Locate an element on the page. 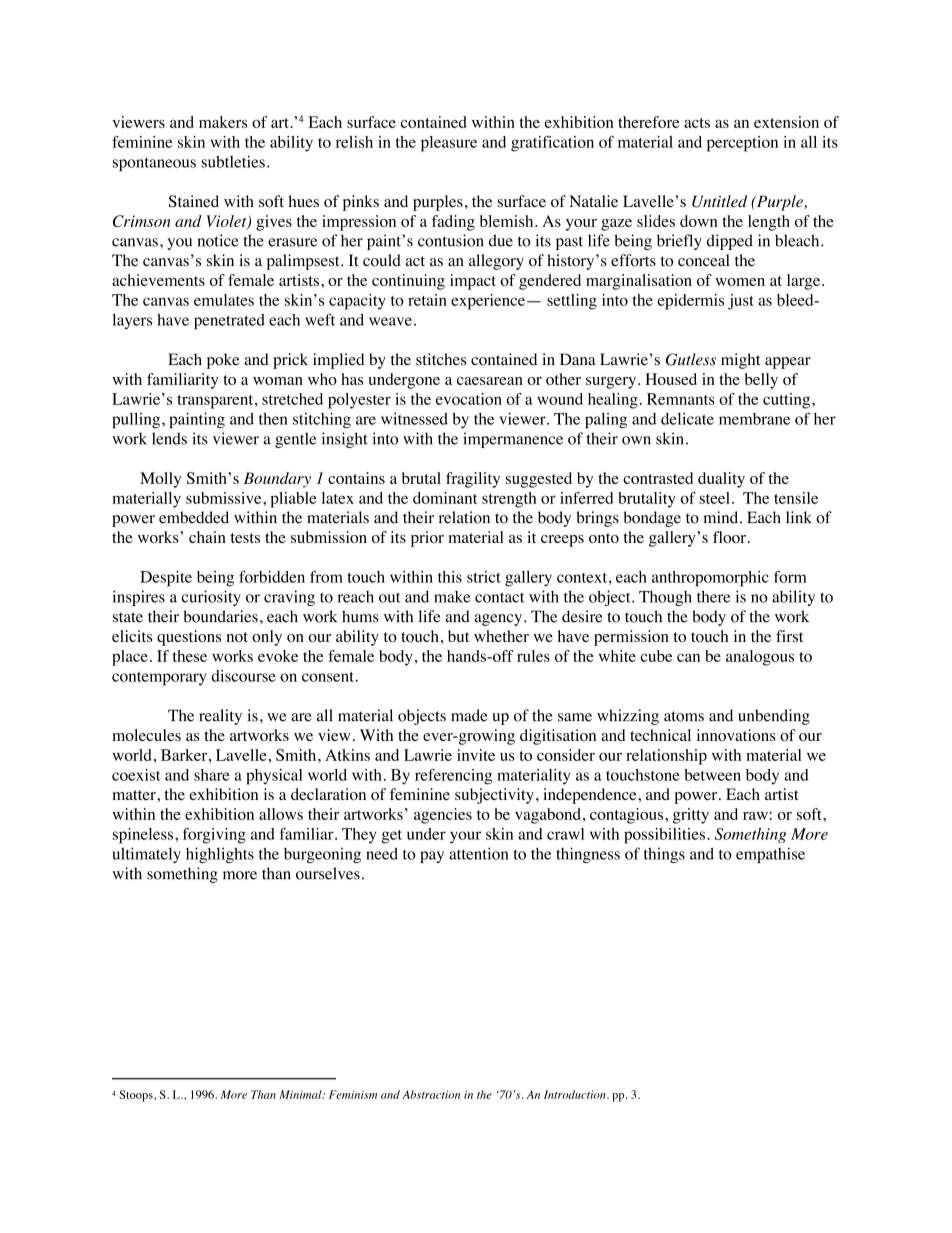 The image size is (952, 1233). subtleties is located at coordinates (233, 161).
